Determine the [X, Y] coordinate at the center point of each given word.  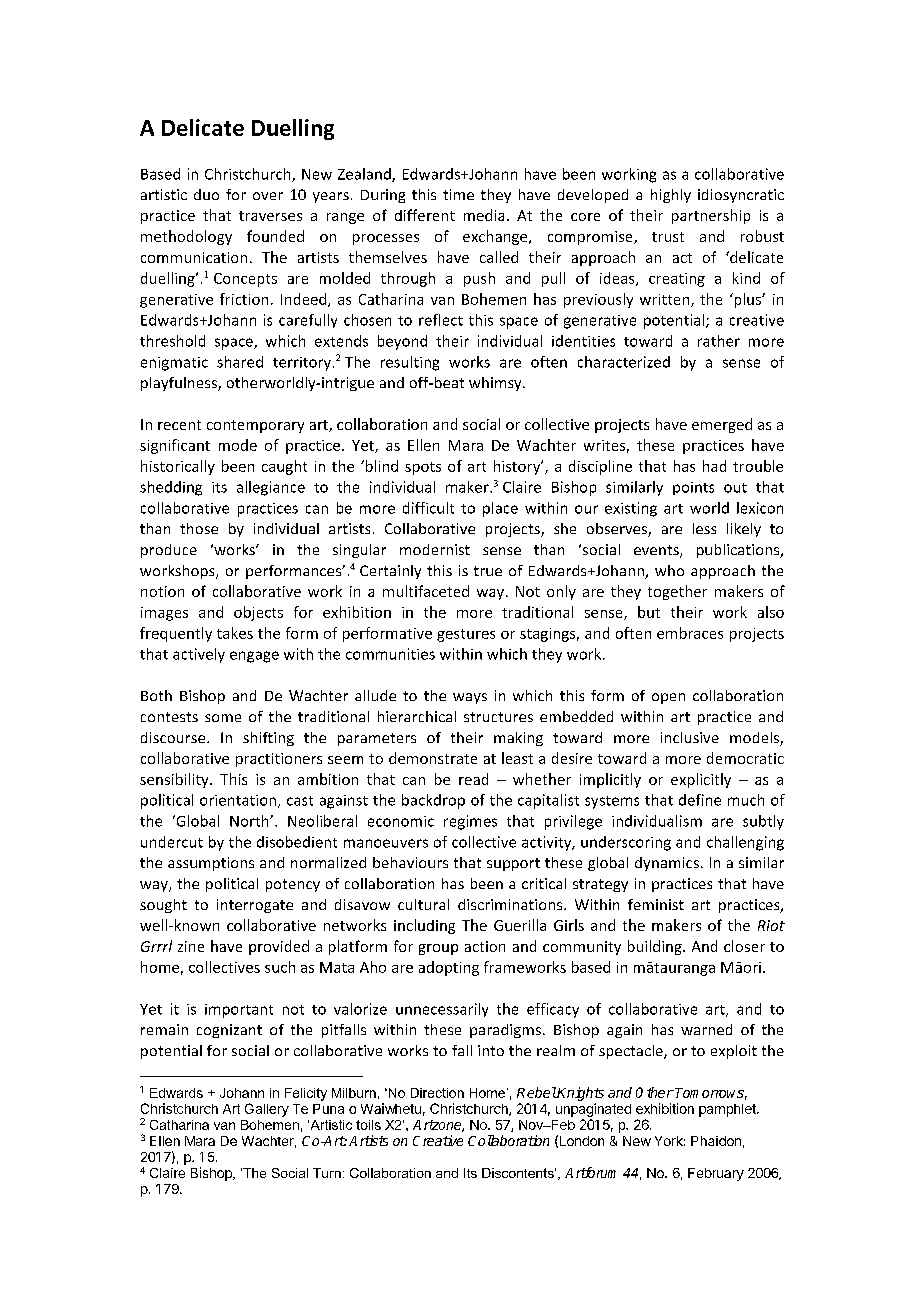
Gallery [267, 1110]
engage [254, 657]
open [668, 698]
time [458, 194]
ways [470, 698]
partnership [711, 216]
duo [206, 194]
